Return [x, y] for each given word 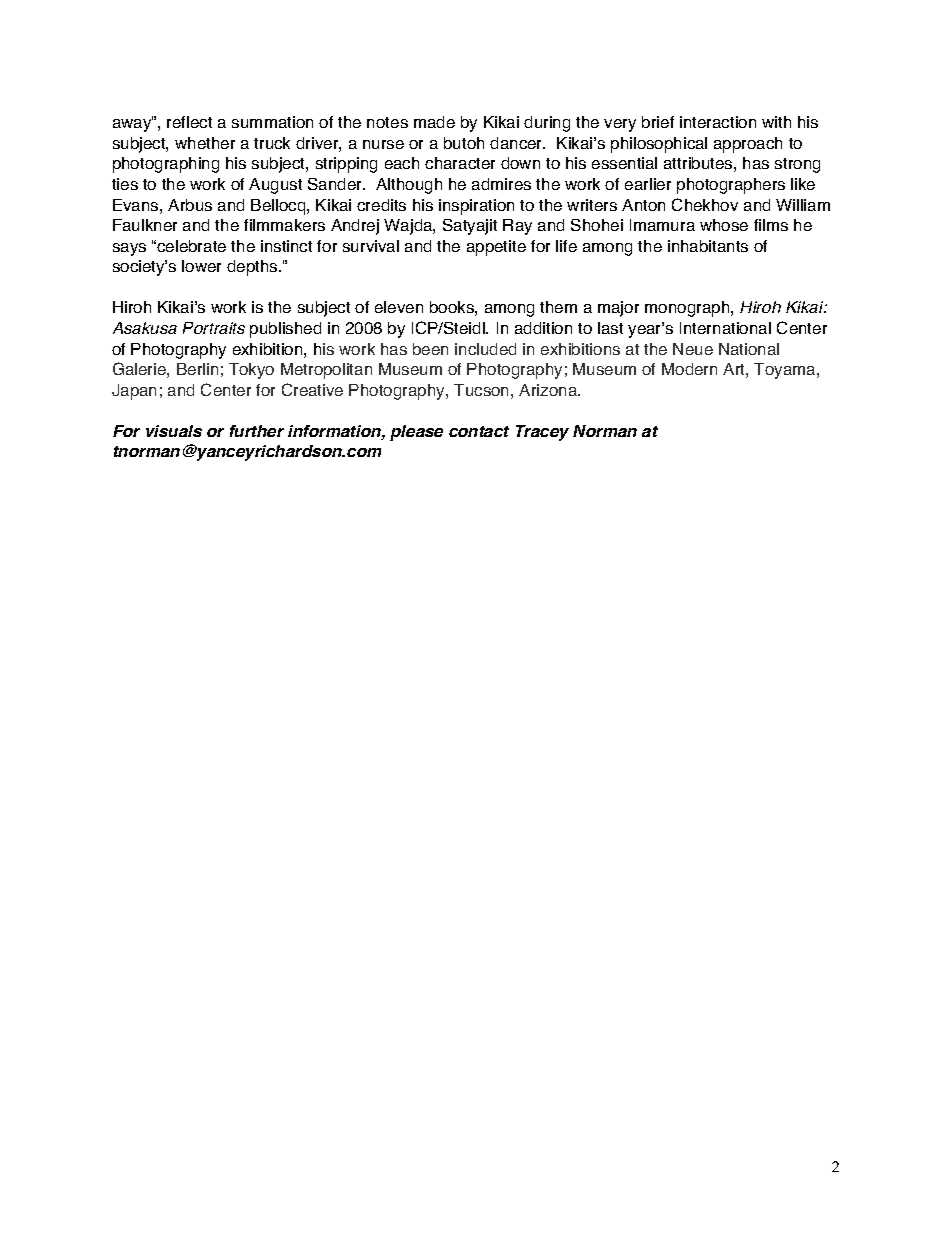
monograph [688, 309]
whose [724, 225]
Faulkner [145, 225]
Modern [689, 369]
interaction [718, 122]
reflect [189, 122]
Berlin [197, 369]
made [434, 122]
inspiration [476, 207]
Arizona [549, 390]
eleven [399, 307]
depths [253, 268]
